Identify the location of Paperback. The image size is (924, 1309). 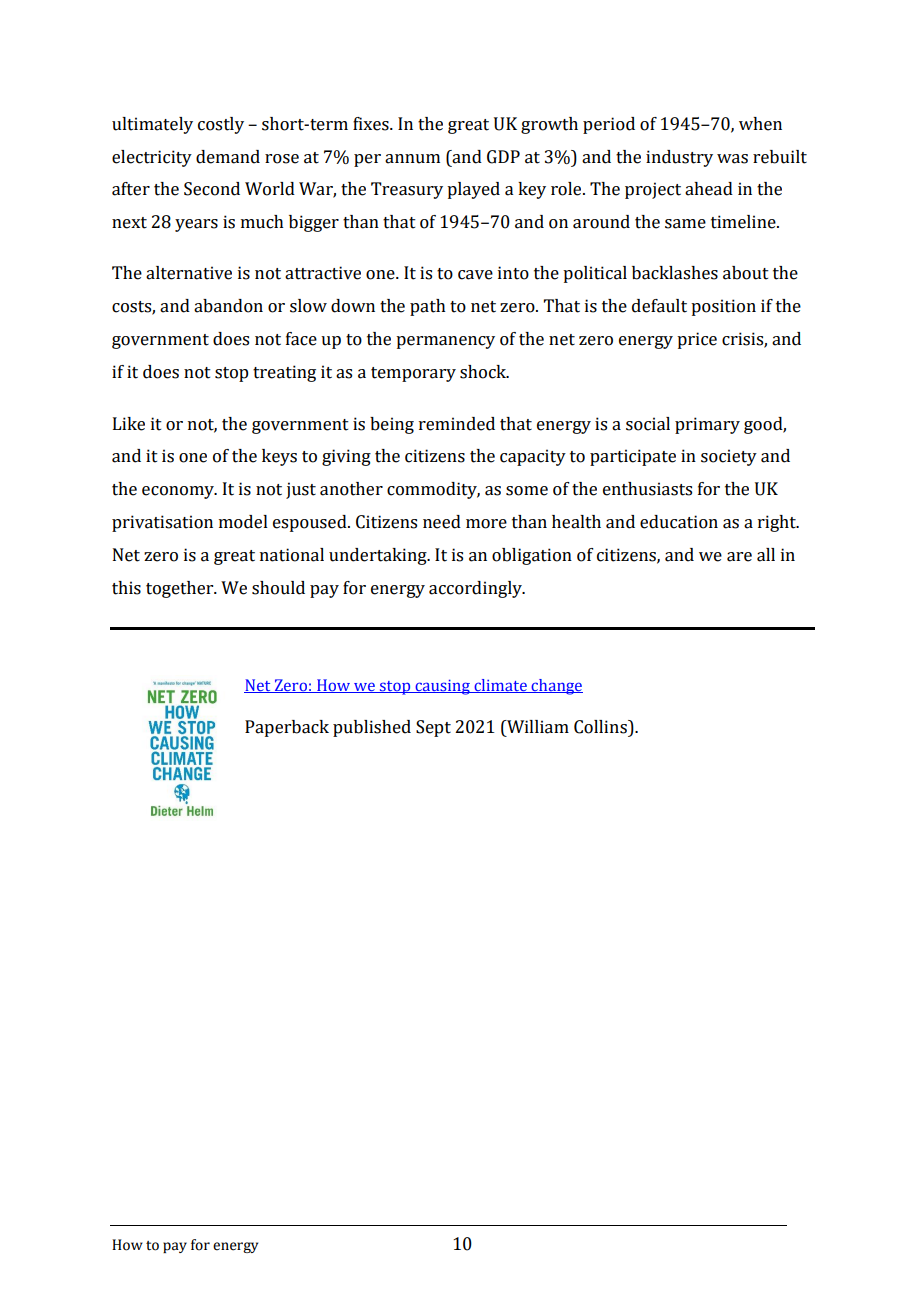
(287, 728).
